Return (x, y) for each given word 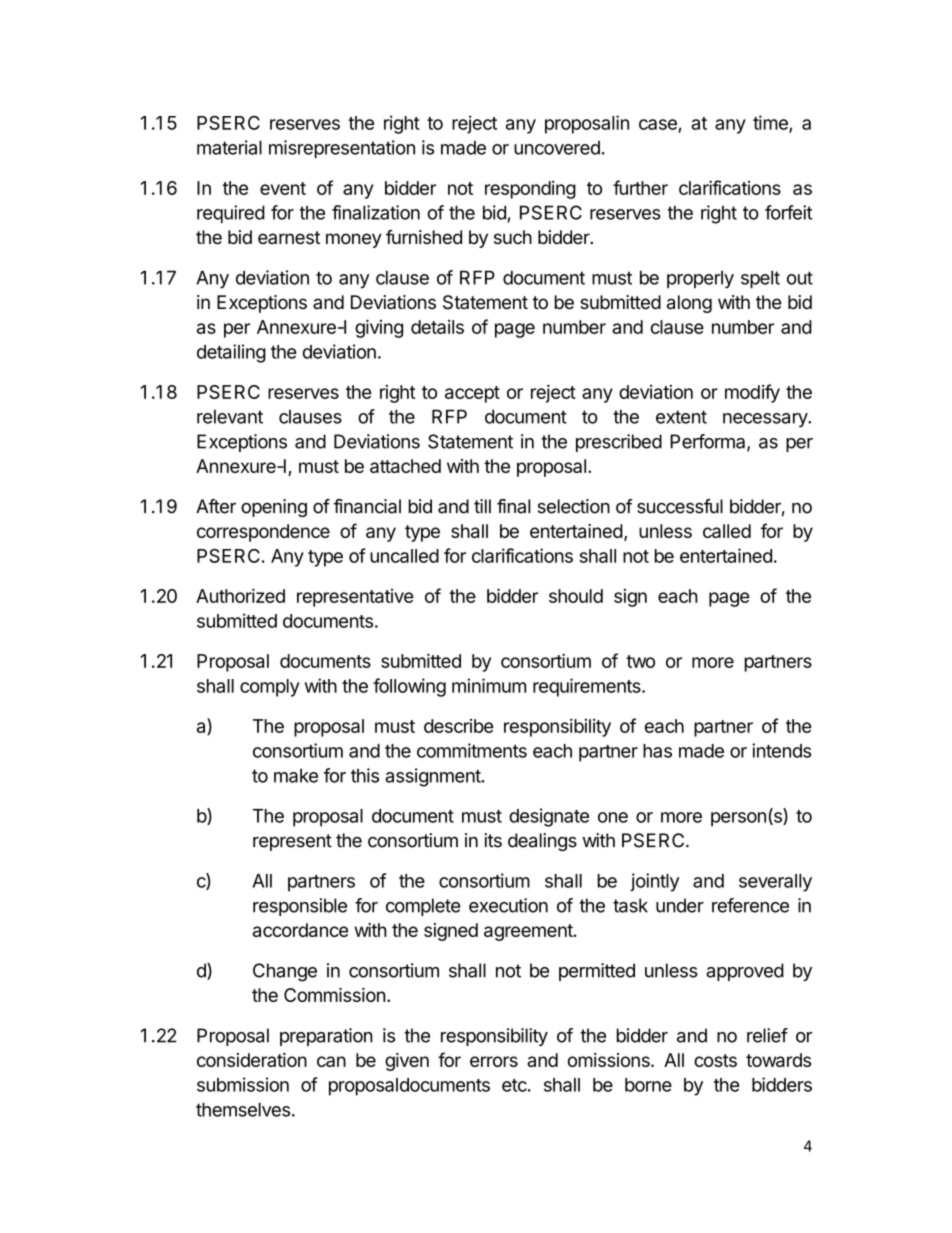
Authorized (240, 595)
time (771, 123)
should (576, 596)
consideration (252, 1060)
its (493, 840)
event (283, 188)
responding (530, 190)
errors (494, 1061)
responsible (300, 907)
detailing (231, 353)
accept (472, 394)
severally (775, 883)
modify (752, 393)
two (640, 661)
